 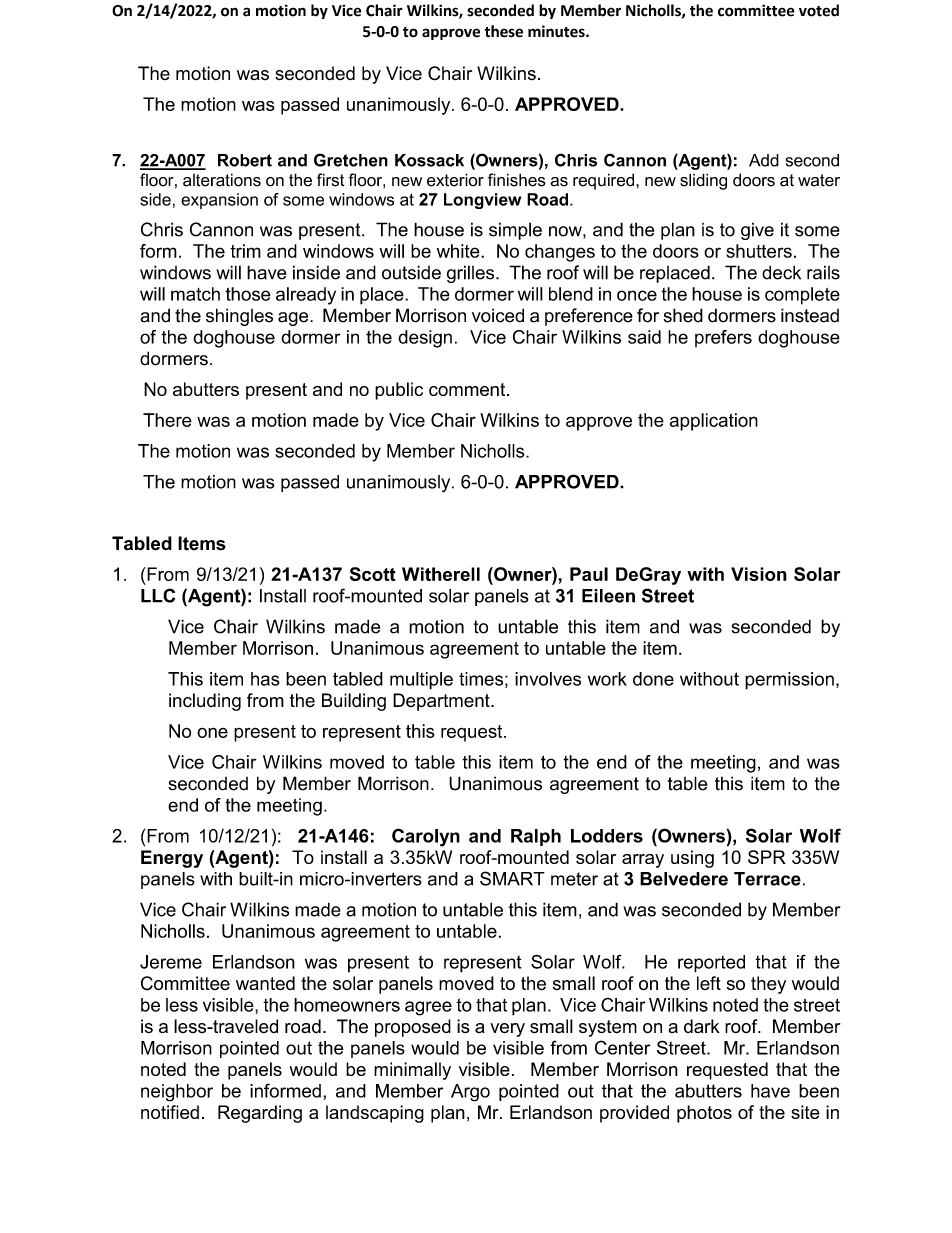 What do you see at coordinates (158, 595) in the document?
I see `LLC` at bounding box center [158, 595].
